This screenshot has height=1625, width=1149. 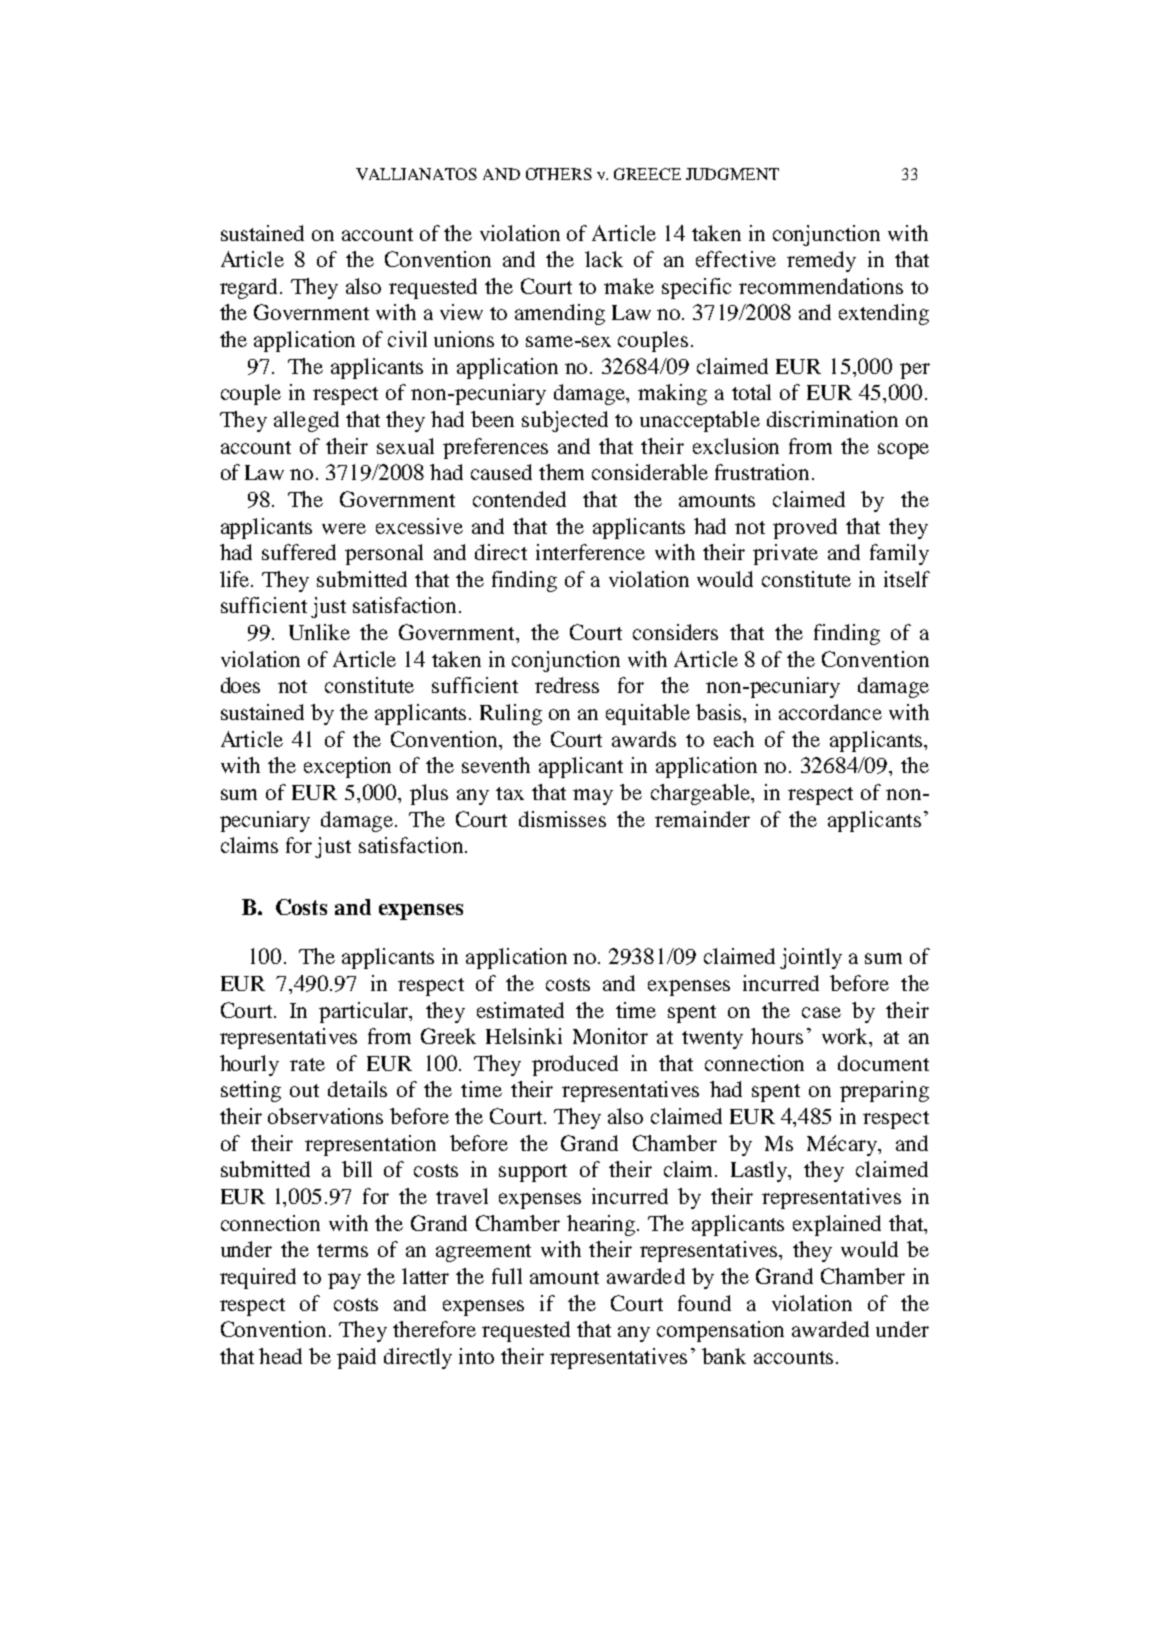 I want to click on them, so click(x=561, y=472).
